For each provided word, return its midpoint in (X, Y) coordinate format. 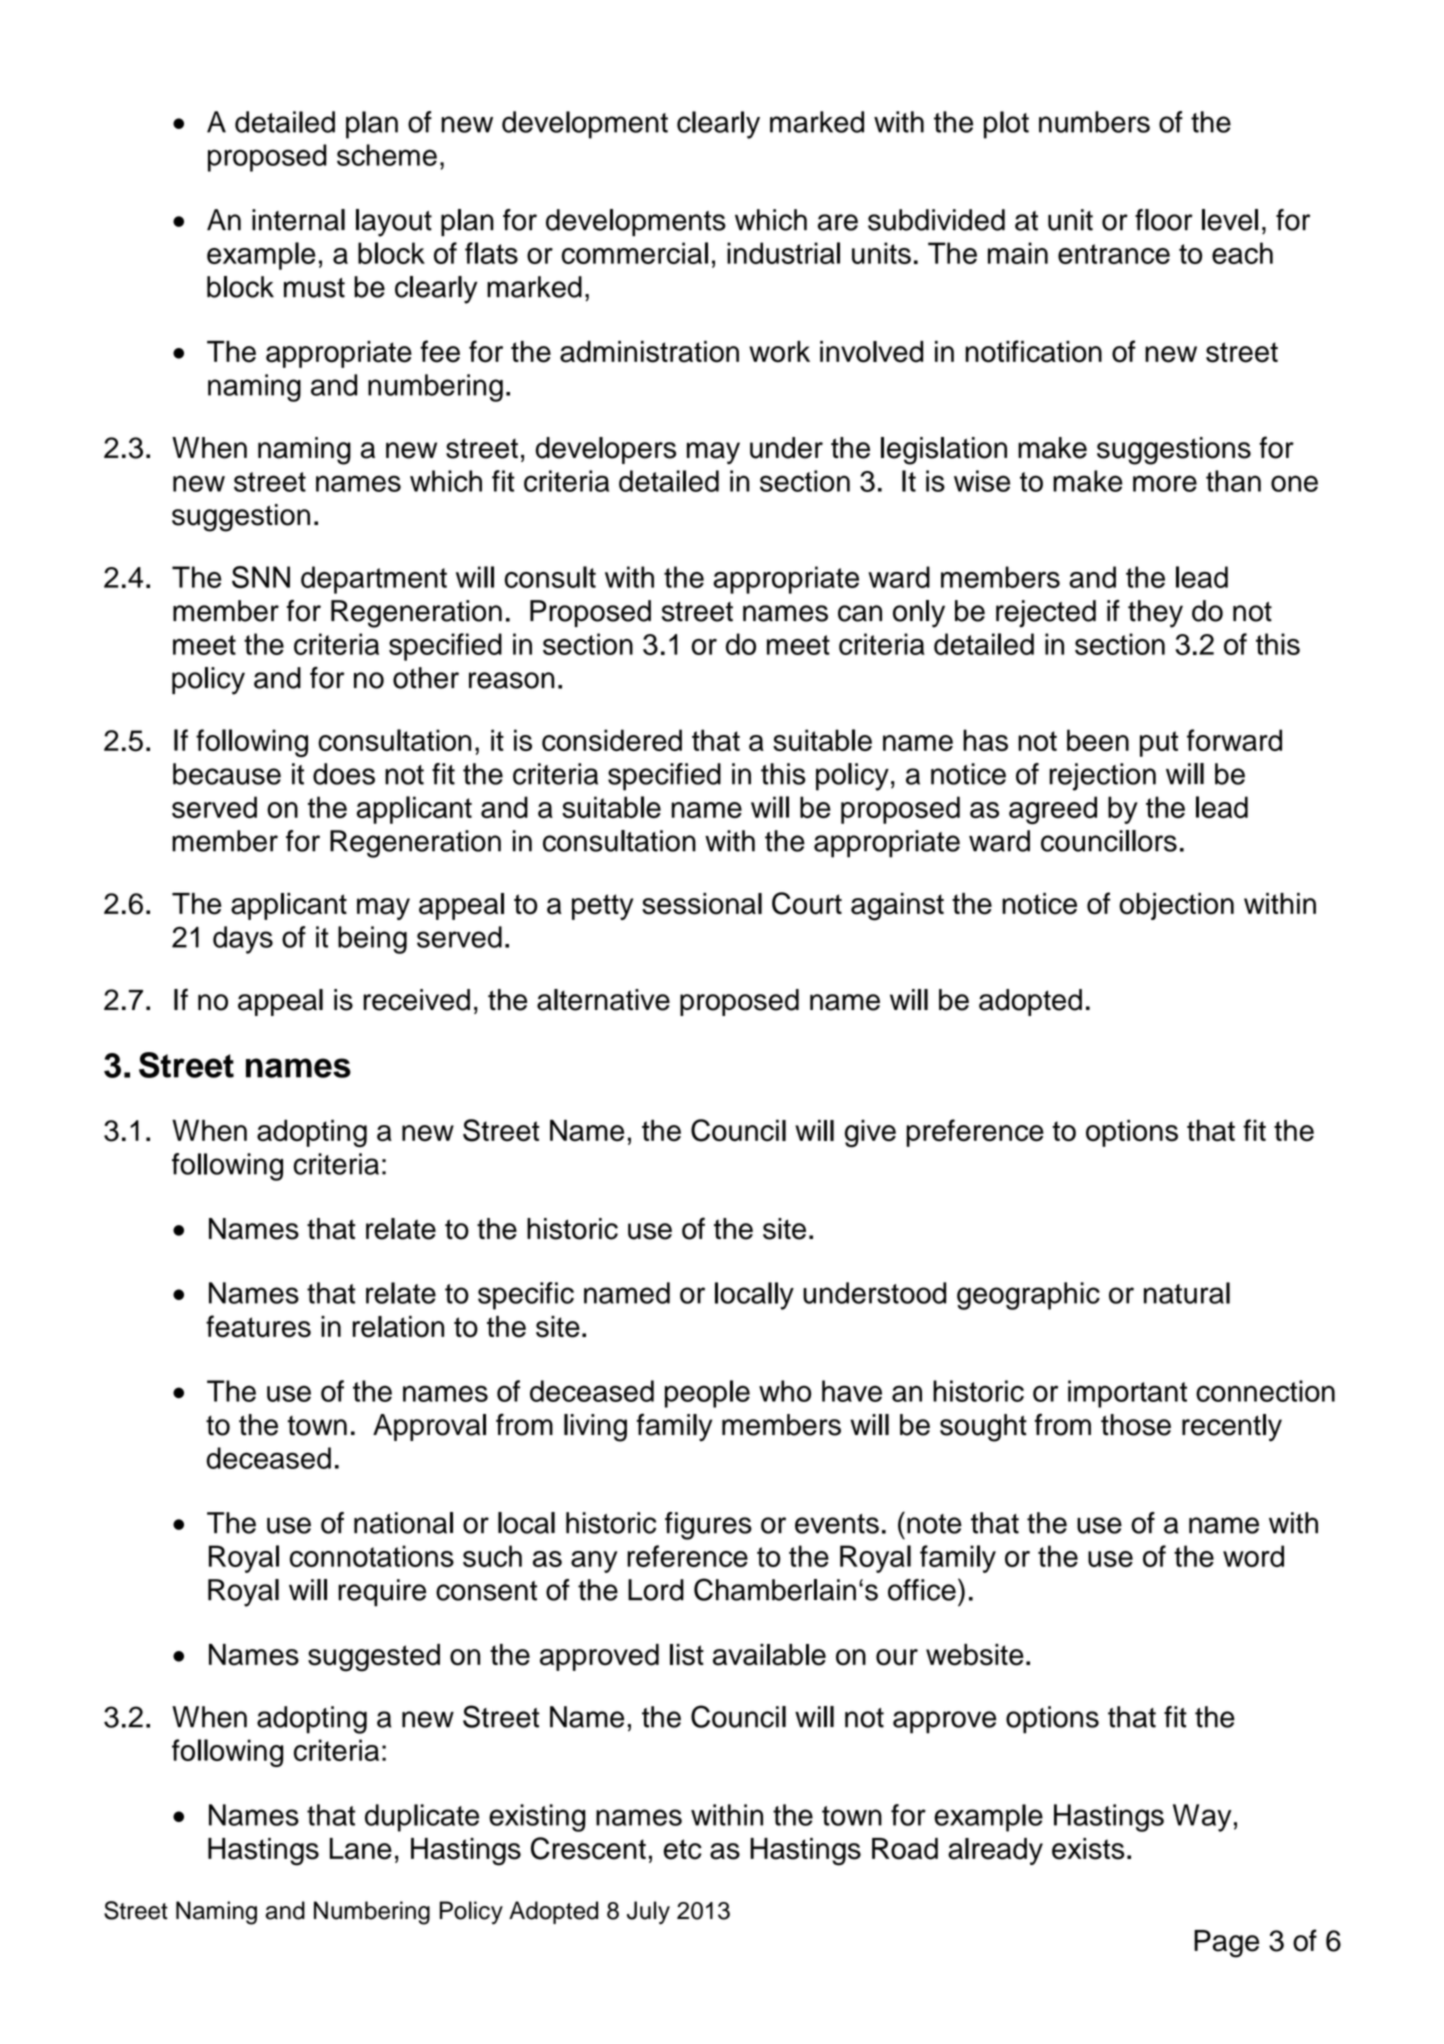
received (416, 1000)
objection (1176, 906)
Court (807, 903)
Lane (361, 1849)
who (785, 1391)
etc (683, 1849)
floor (1164, 220)
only (919, 614)
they (1155, 614)
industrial (783, 253)
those (1136, 1425)
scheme (387, 155)
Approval (429, 1427)
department (374, 580)
